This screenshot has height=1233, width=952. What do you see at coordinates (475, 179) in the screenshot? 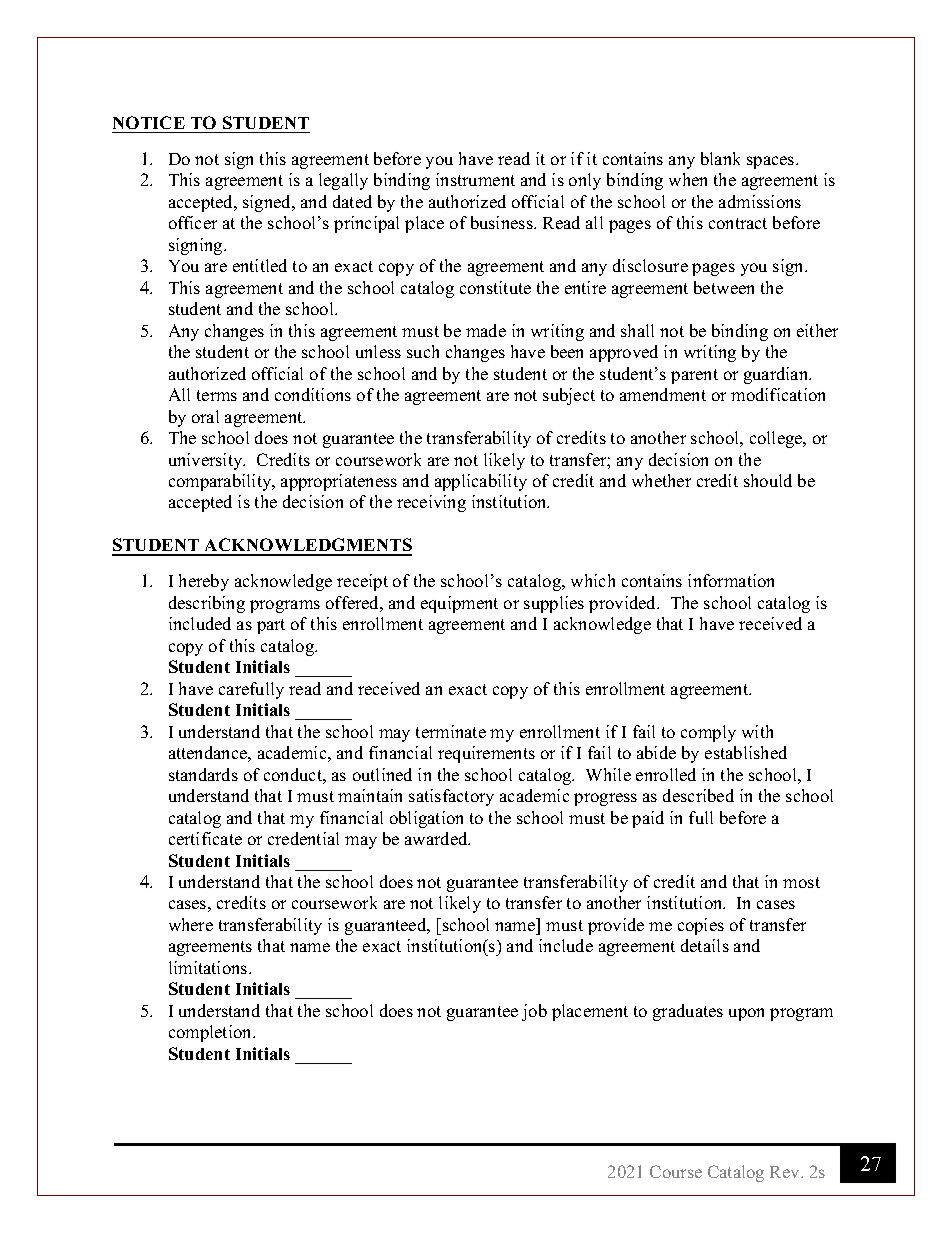
I see `instrument` at bounding box center [475, 179].
